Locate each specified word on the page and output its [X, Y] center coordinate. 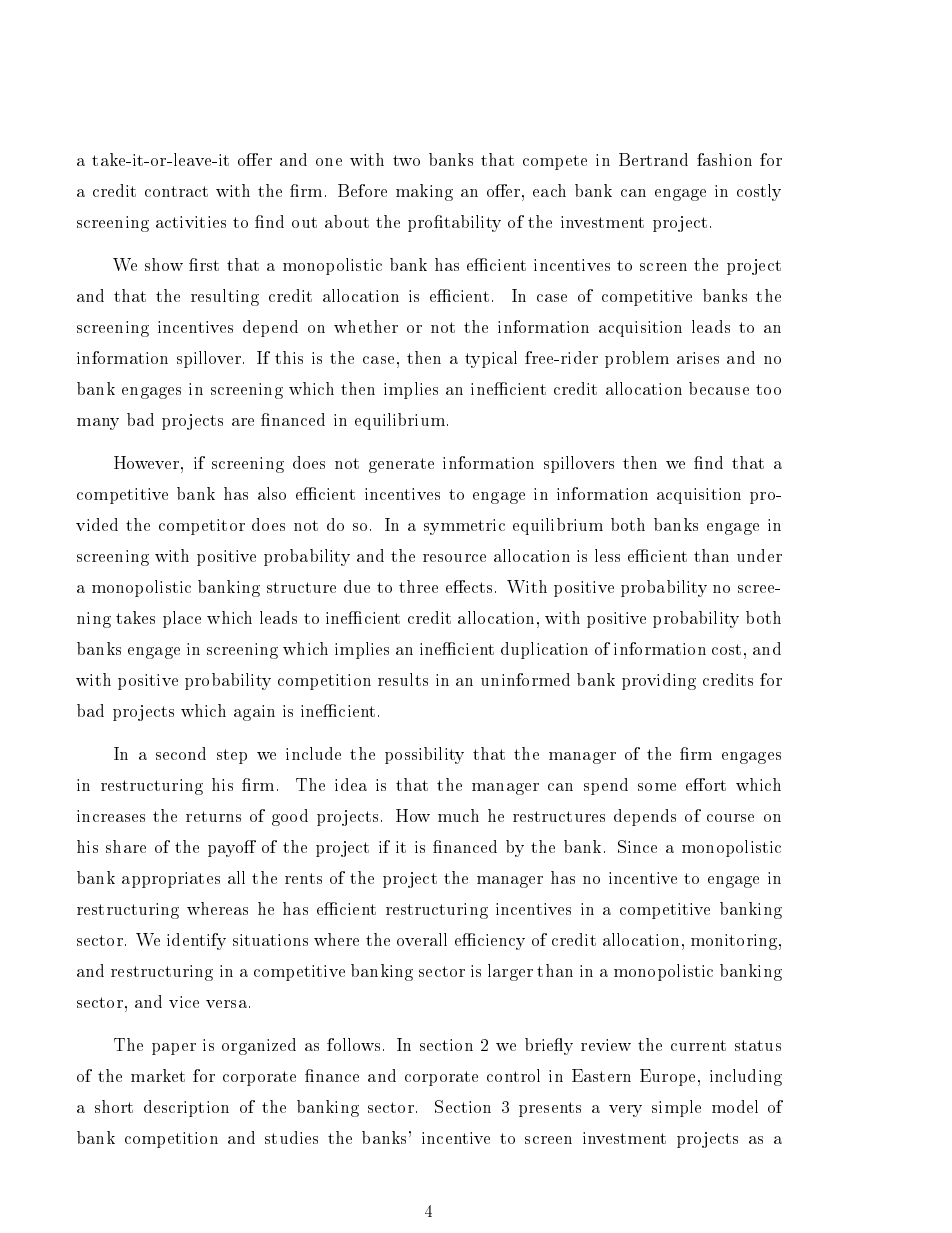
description [186, 1108]
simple [676, 1108]
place [182, 619]
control [513, 1075]
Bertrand [653, 159]
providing [659, 681]
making [424, 192]
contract [176, 191]
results [403, 679]
